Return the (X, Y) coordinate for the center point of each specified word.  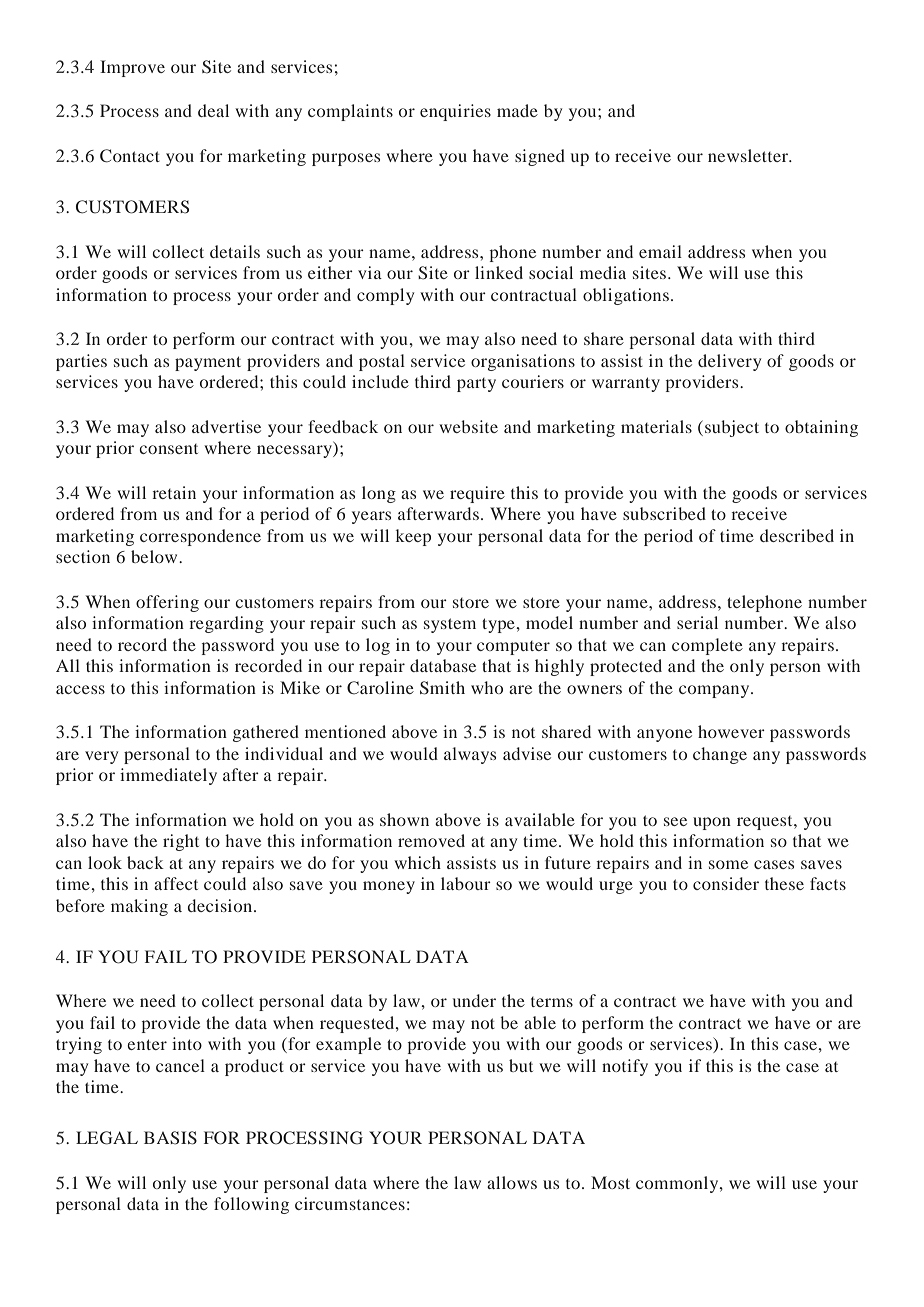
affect (176, 883)
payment (208, 363)
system (450, 625)
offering (167, 603)
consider (726, 883)
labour (466, 883)
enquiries (455, 112)
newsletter (749, 155)
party (476, 385)
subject (732, 428)
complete (707, 646)
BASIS (170, 1138)
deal (213, 110)
